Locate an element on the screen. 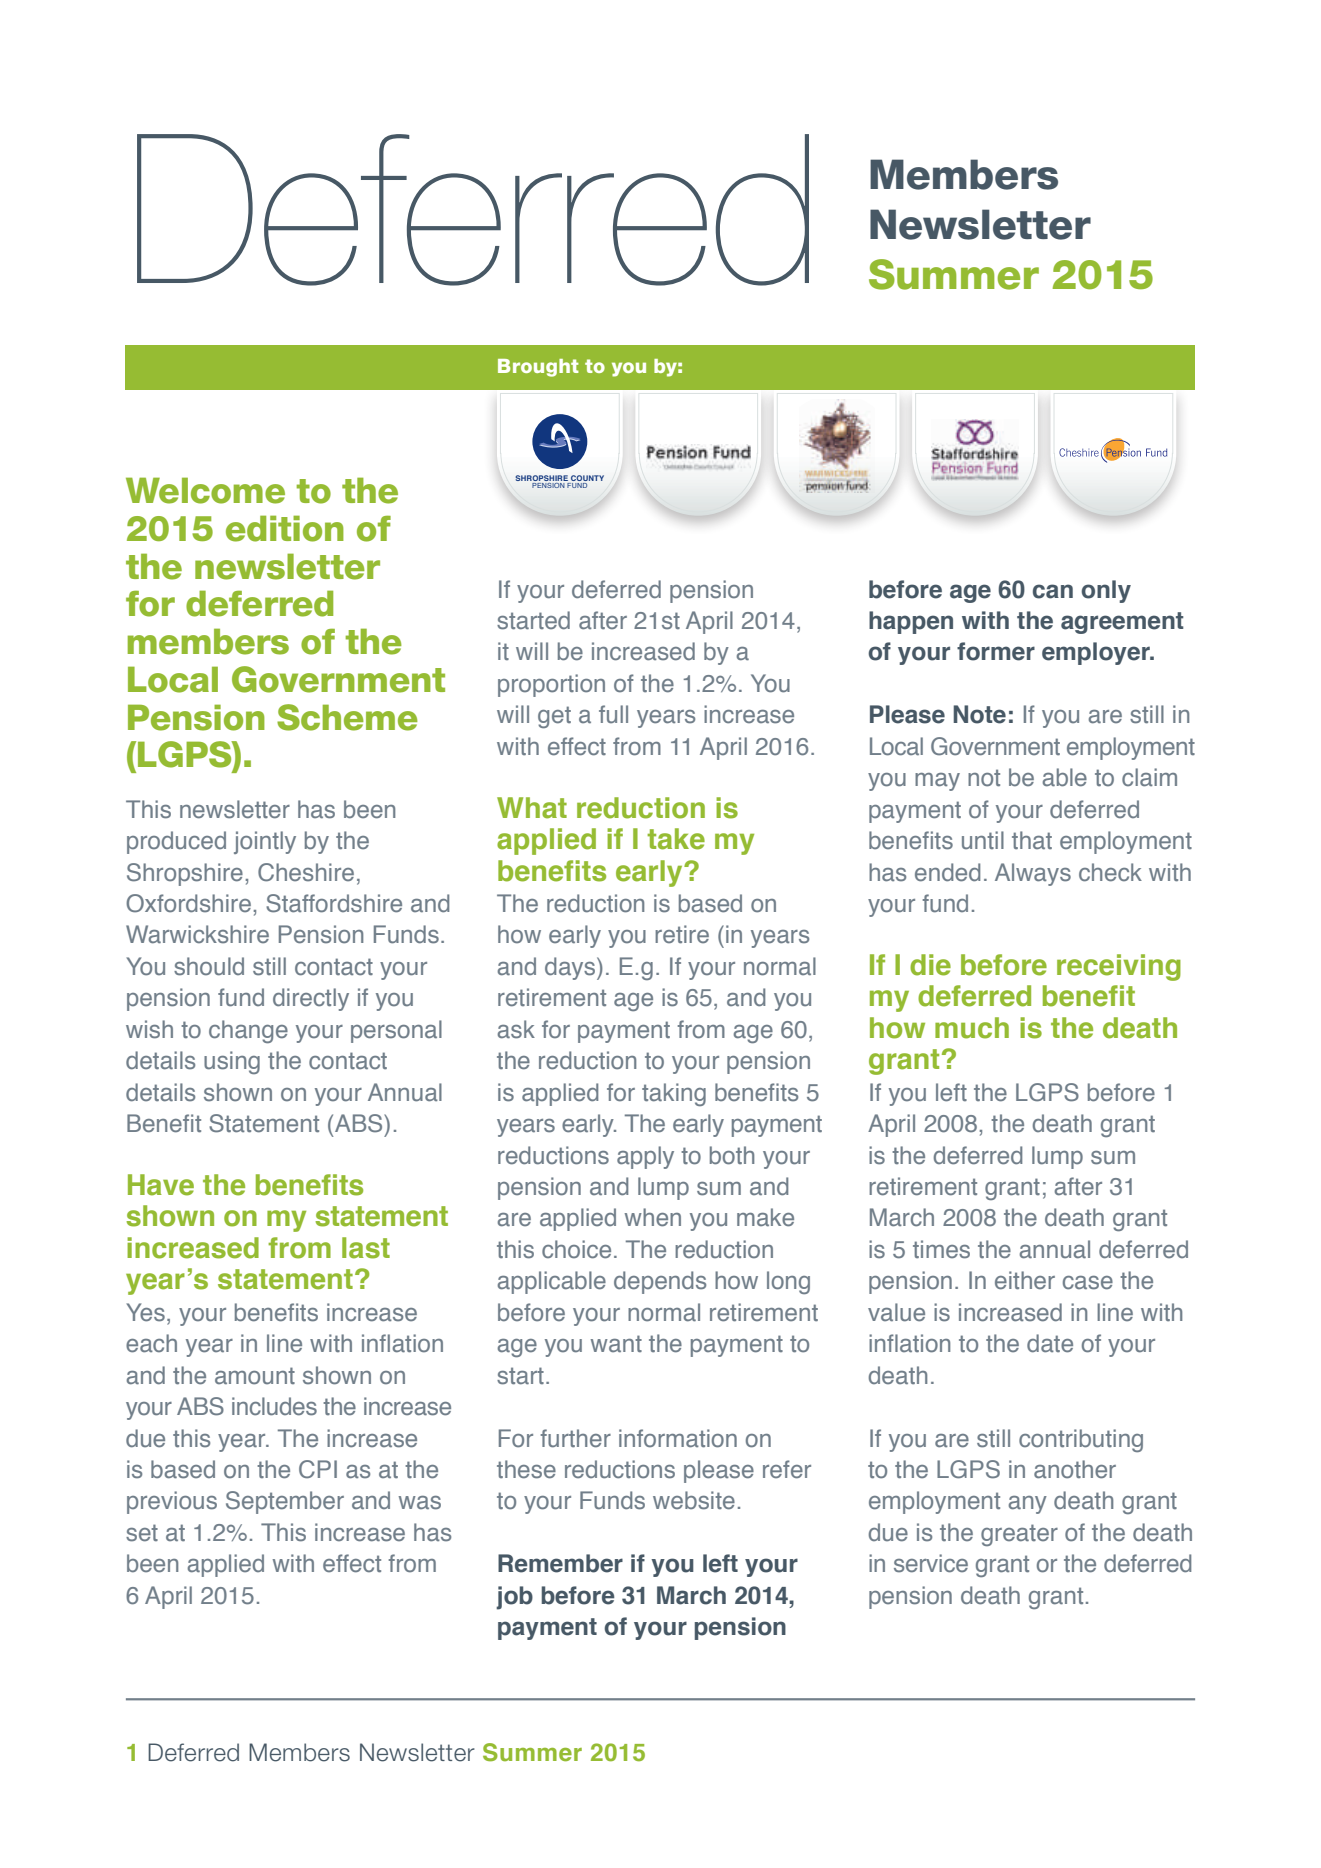  September is located at coordinates (285, 1502).
